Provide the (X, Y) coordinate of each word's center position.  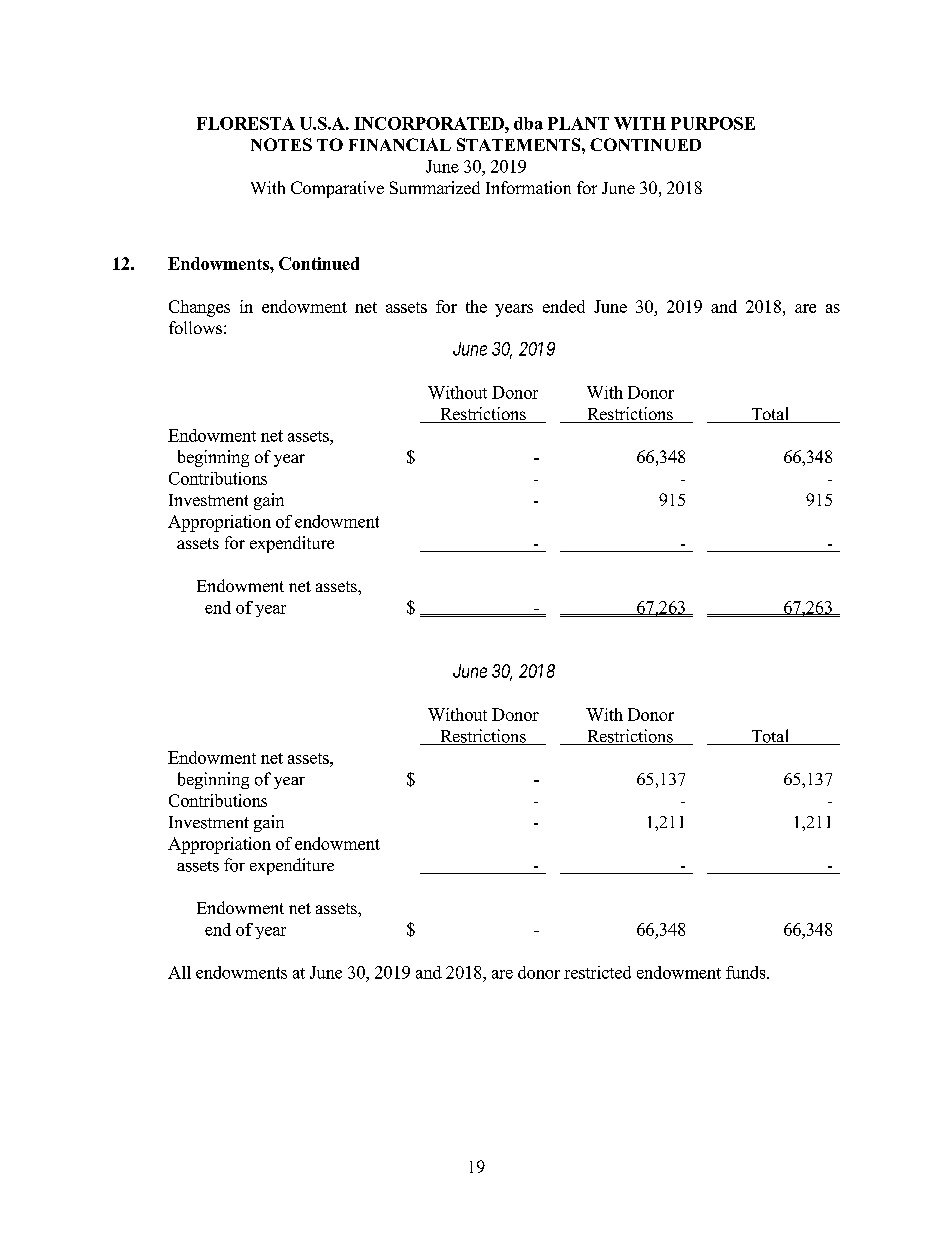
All (179, 972)
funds (747, 972)
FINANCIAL (400, 144)
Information (528, 187)
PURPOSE (713, 123)
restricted (597, 972)
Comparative (337, 189)
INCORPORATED (430, 123)
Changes (199, 308)
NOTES (281, 144)
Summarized (435, 187)
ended (564, 306)
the (476, 306)
